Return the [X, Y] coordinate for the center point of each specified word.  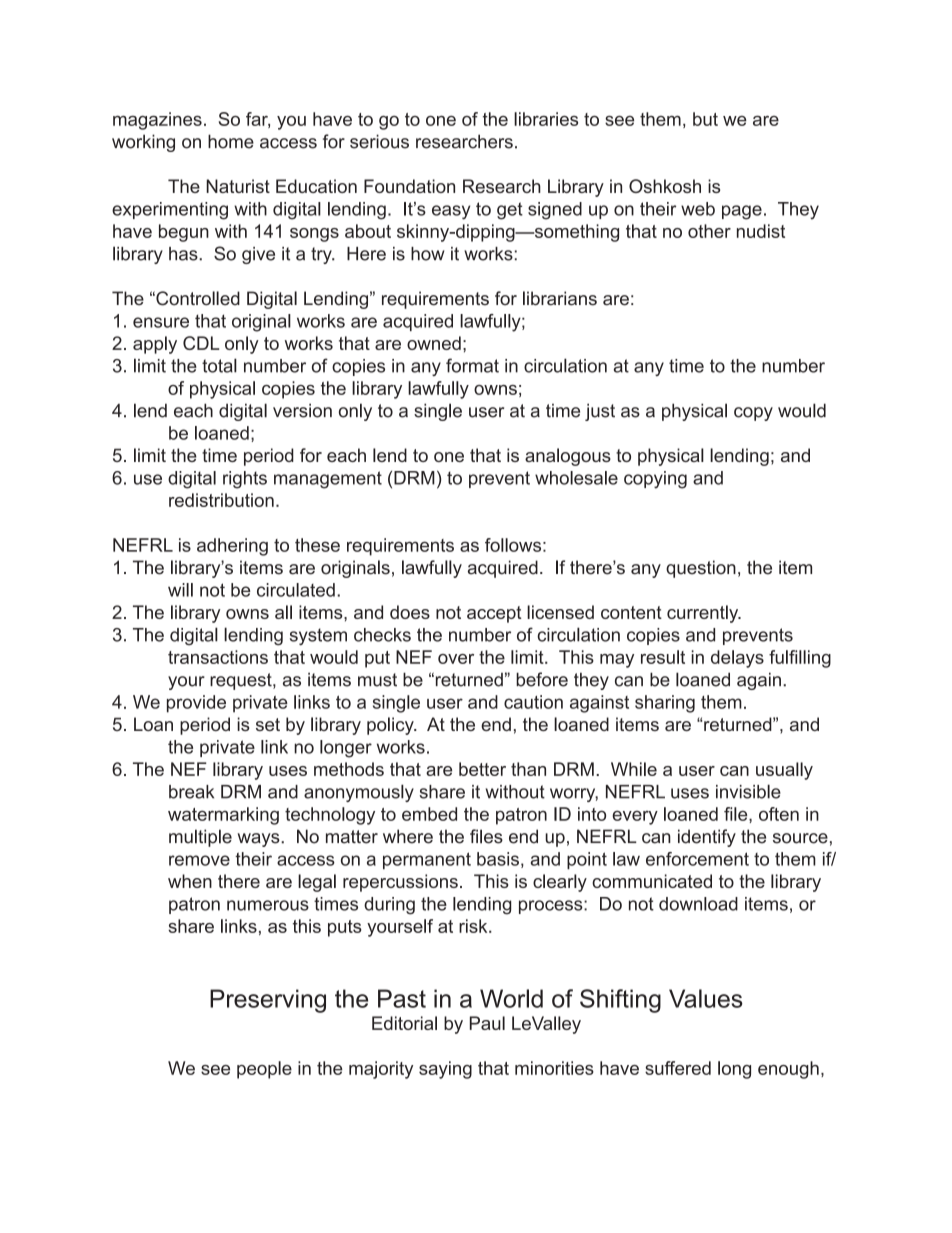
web [698, 209]
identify [707, 838]
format [472, 365]
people [264, 1070]
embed [429, 814]
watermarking [223, 816]
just [600, 412]
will [180, 590]
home [231, 141]
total [219, 365]
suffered [678, 1068]
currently [704, 614]
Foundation [409, 186]
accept [494, 614]
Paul [487, 1023]
